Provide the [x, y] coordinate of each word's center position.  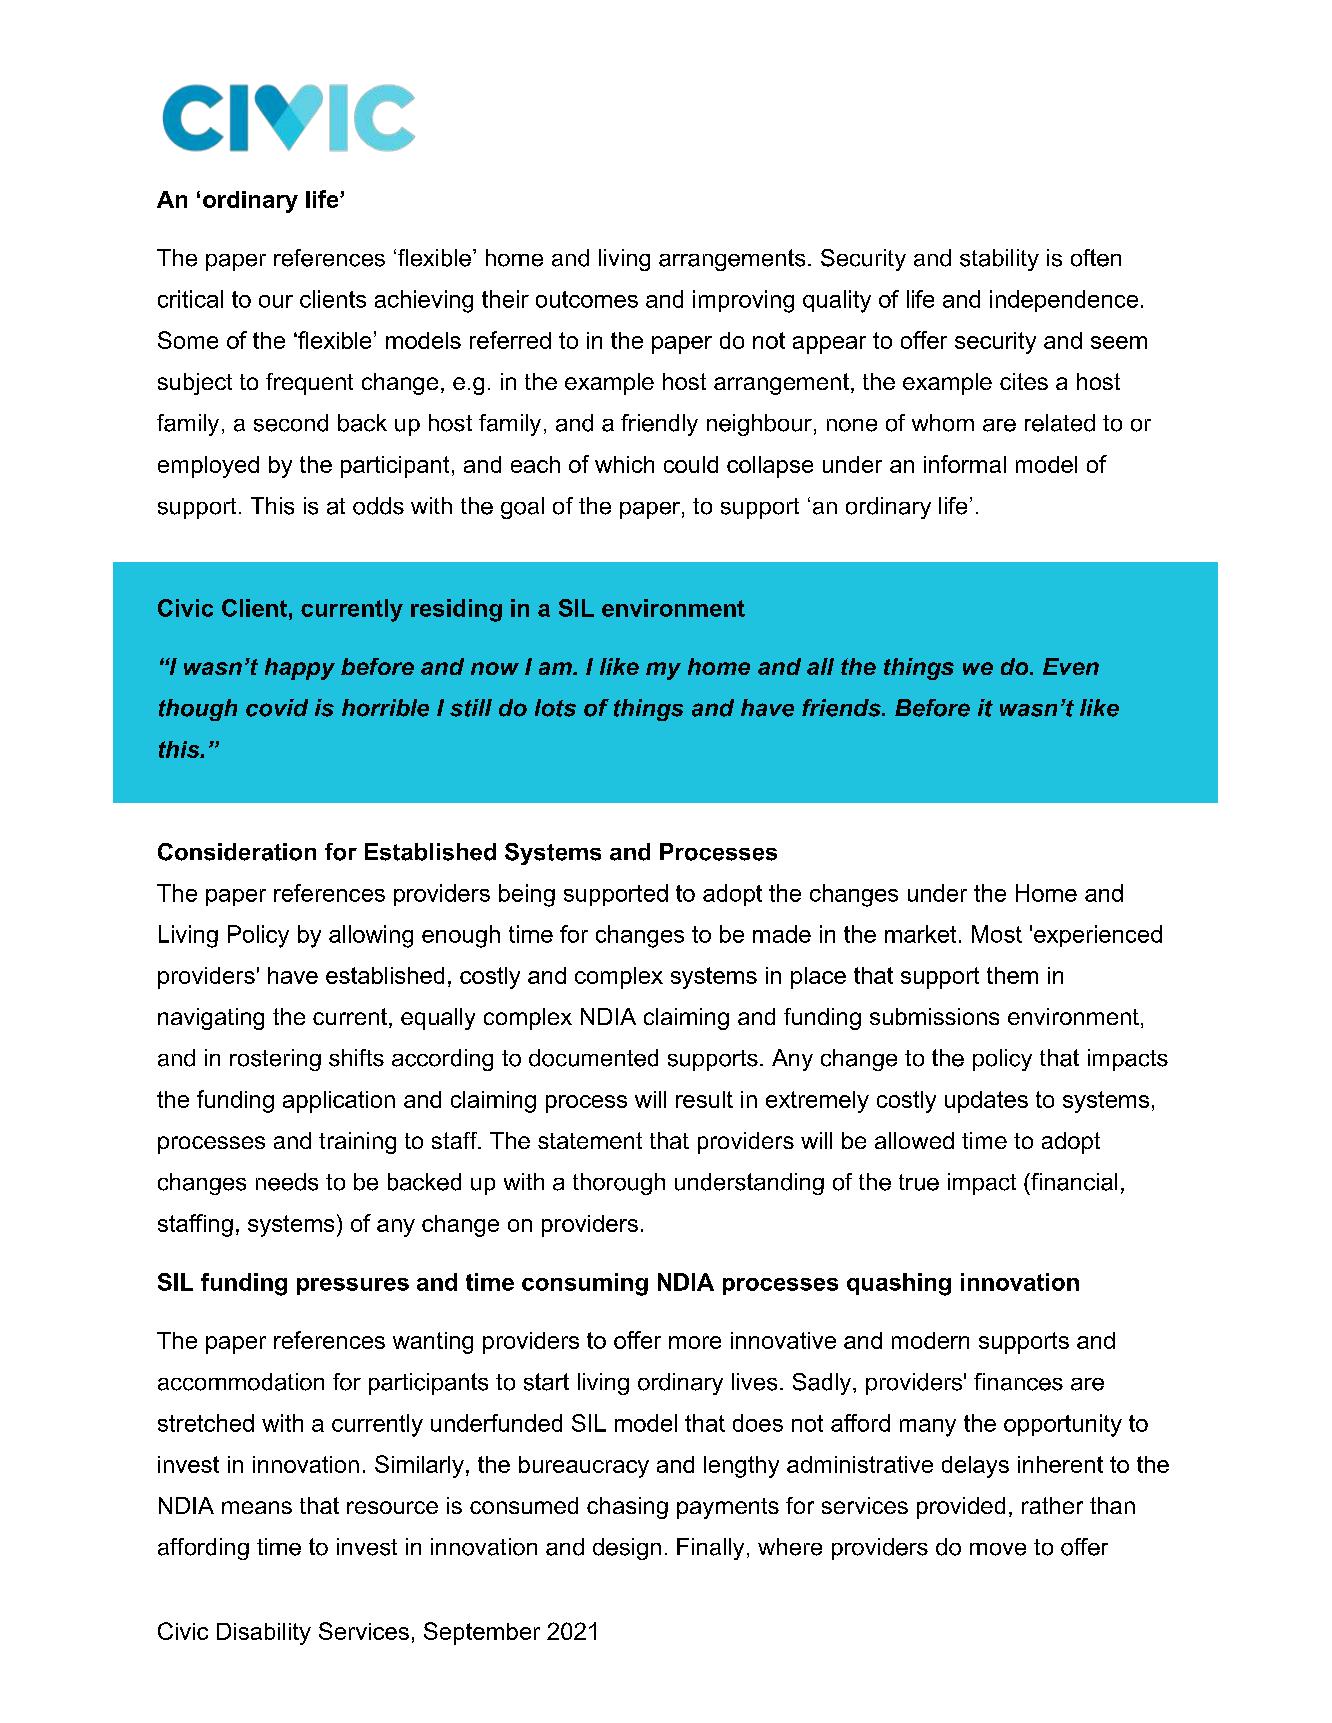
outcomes [587, 299]
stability [999, 260]
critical [190, 299]
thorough [619, 1184]
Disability [264, 1634]
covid [277, 708]
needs [287, 1182]
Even [1071, 666]
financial [1073, 1182]
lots [555, 708]
